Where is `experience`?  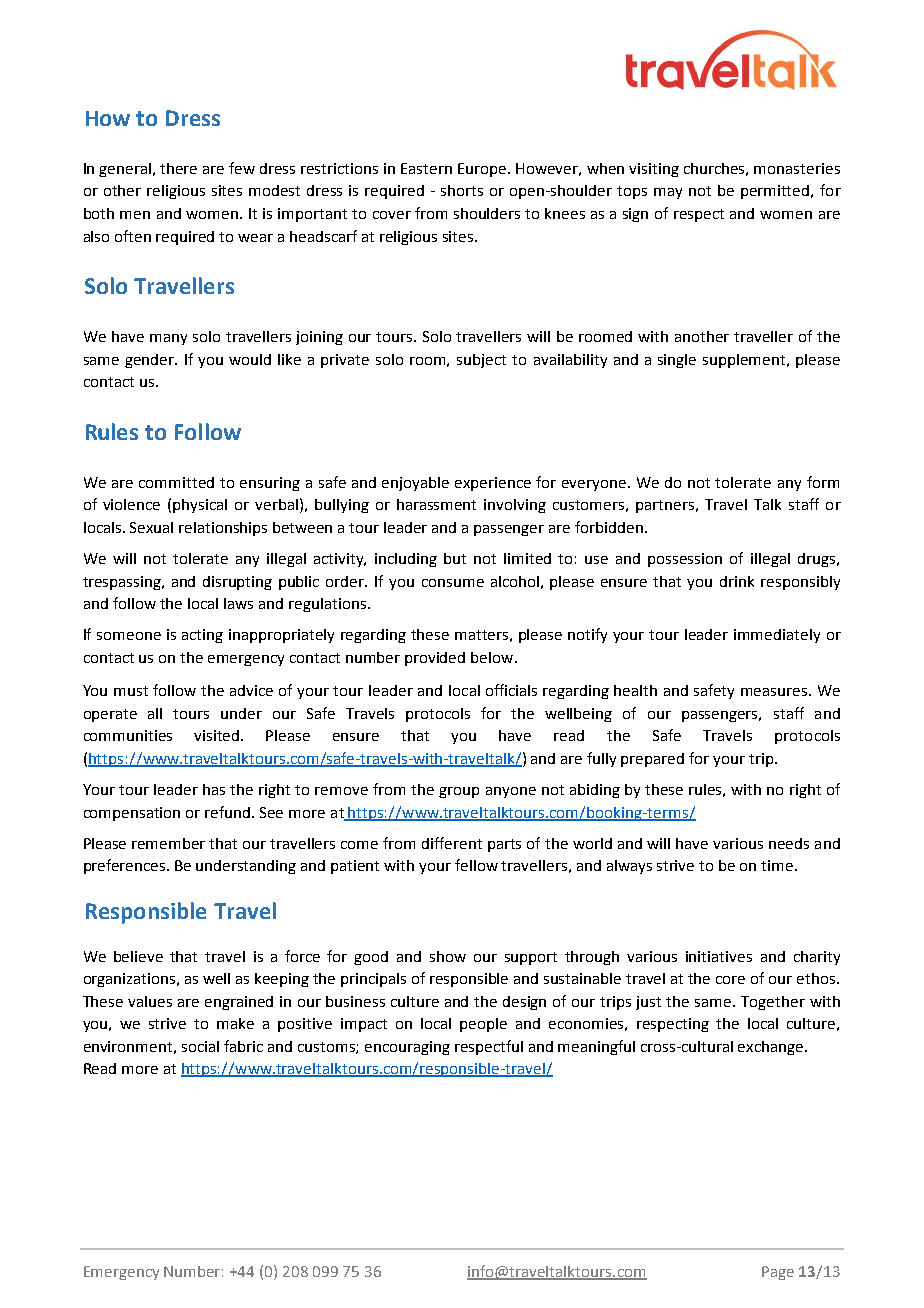
experience is located at coordinates (493, 484).
